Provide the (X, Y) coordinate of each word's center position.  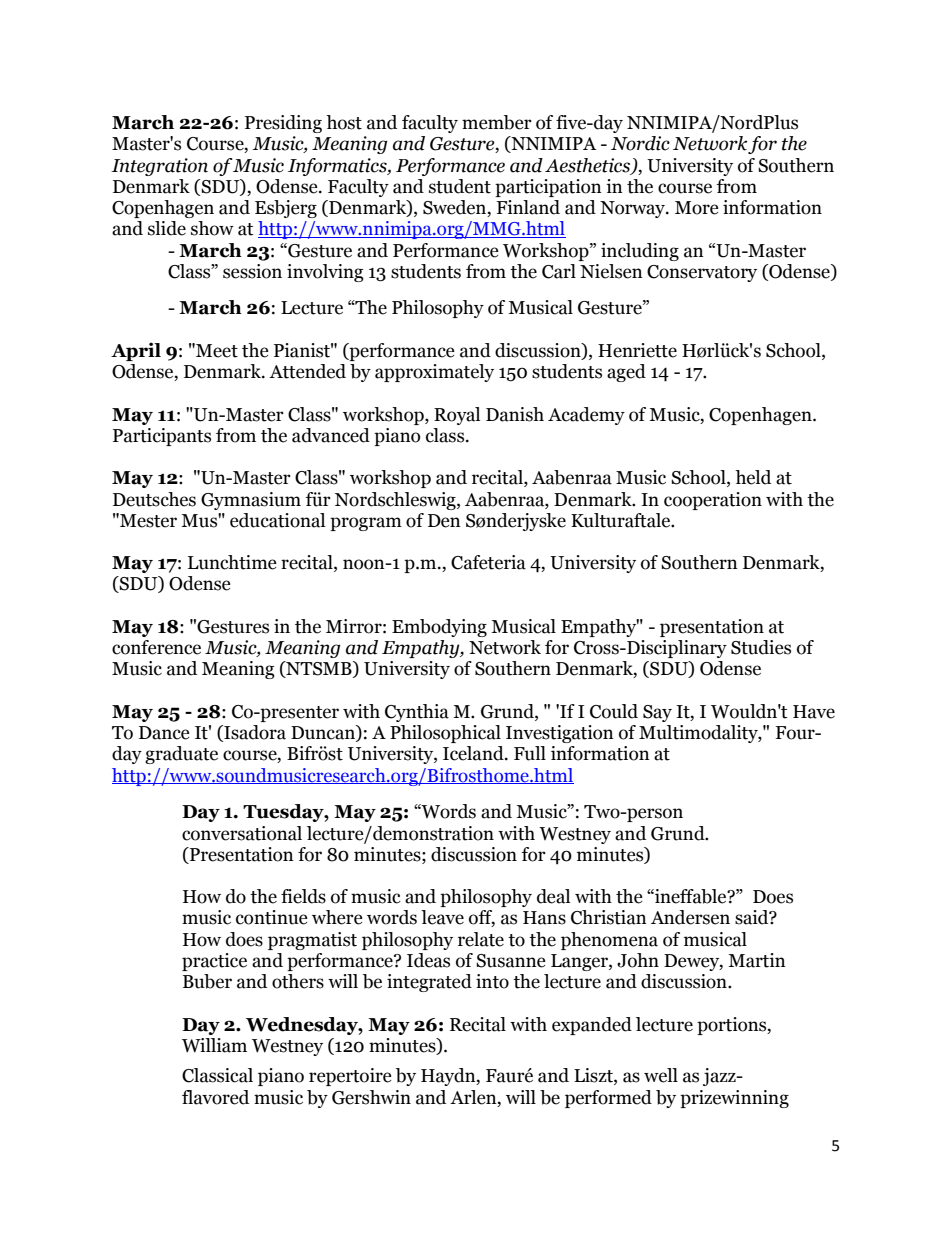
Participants (162, 437)
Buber (207, 981)
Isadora (254, 733)
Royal (457, 416)
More (697, 208)
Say (657, 713)
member (497, 122)
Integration (159, 167)
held (753, 477)
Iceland (474, 753)
